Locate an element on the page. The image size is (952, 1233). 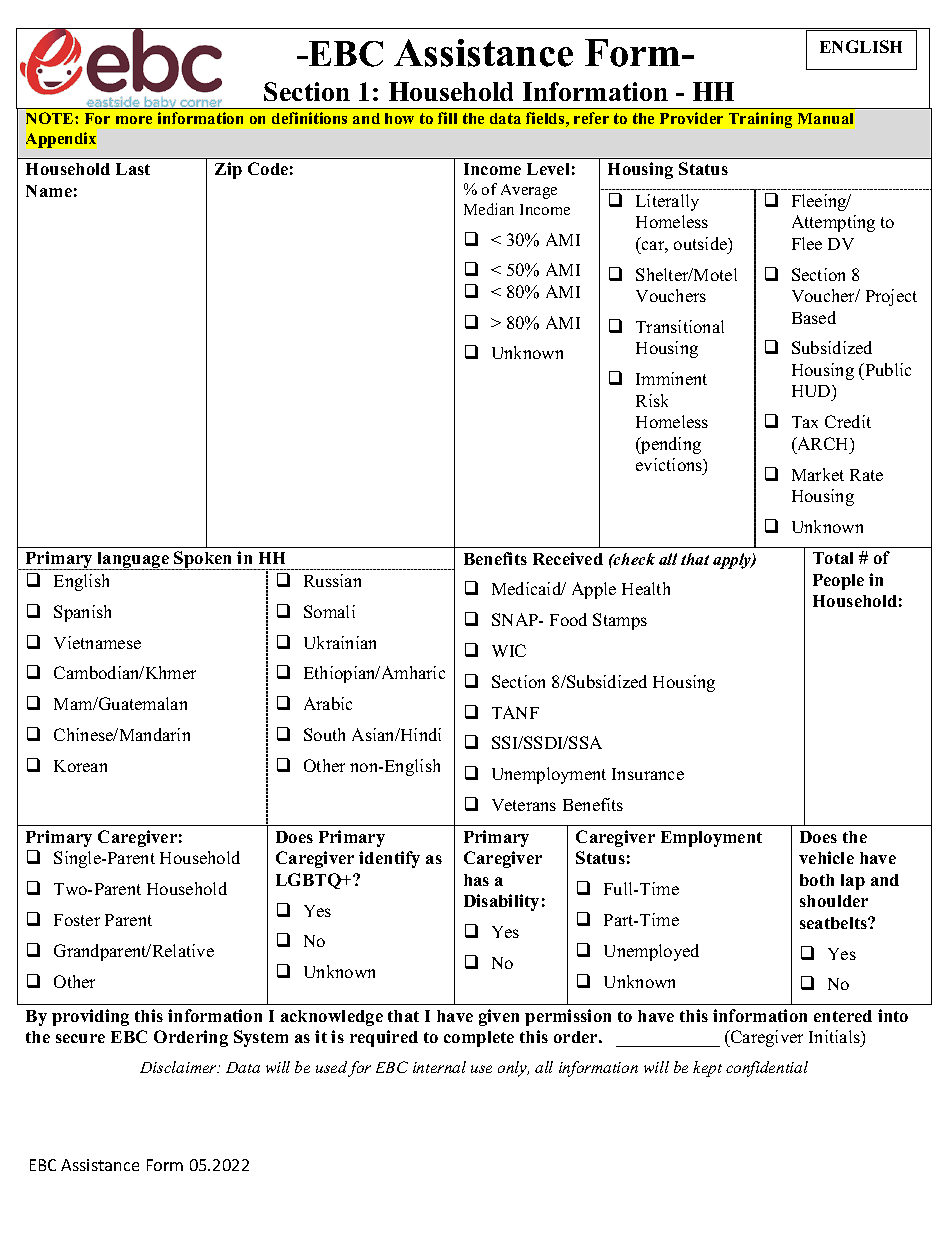
People is located at coordinates (838, 582).
